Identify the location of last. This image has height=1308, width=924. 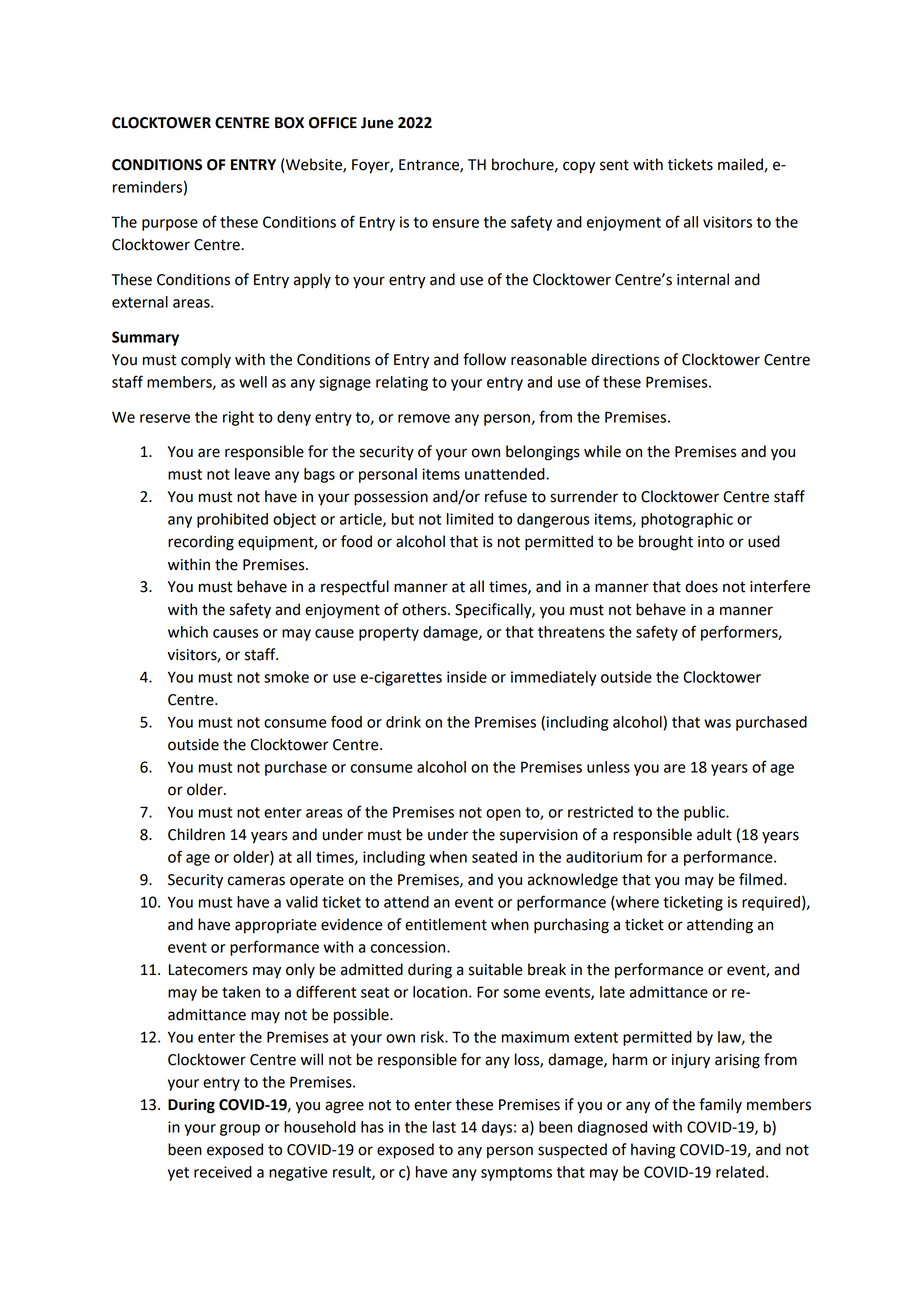
(444, 1127).
